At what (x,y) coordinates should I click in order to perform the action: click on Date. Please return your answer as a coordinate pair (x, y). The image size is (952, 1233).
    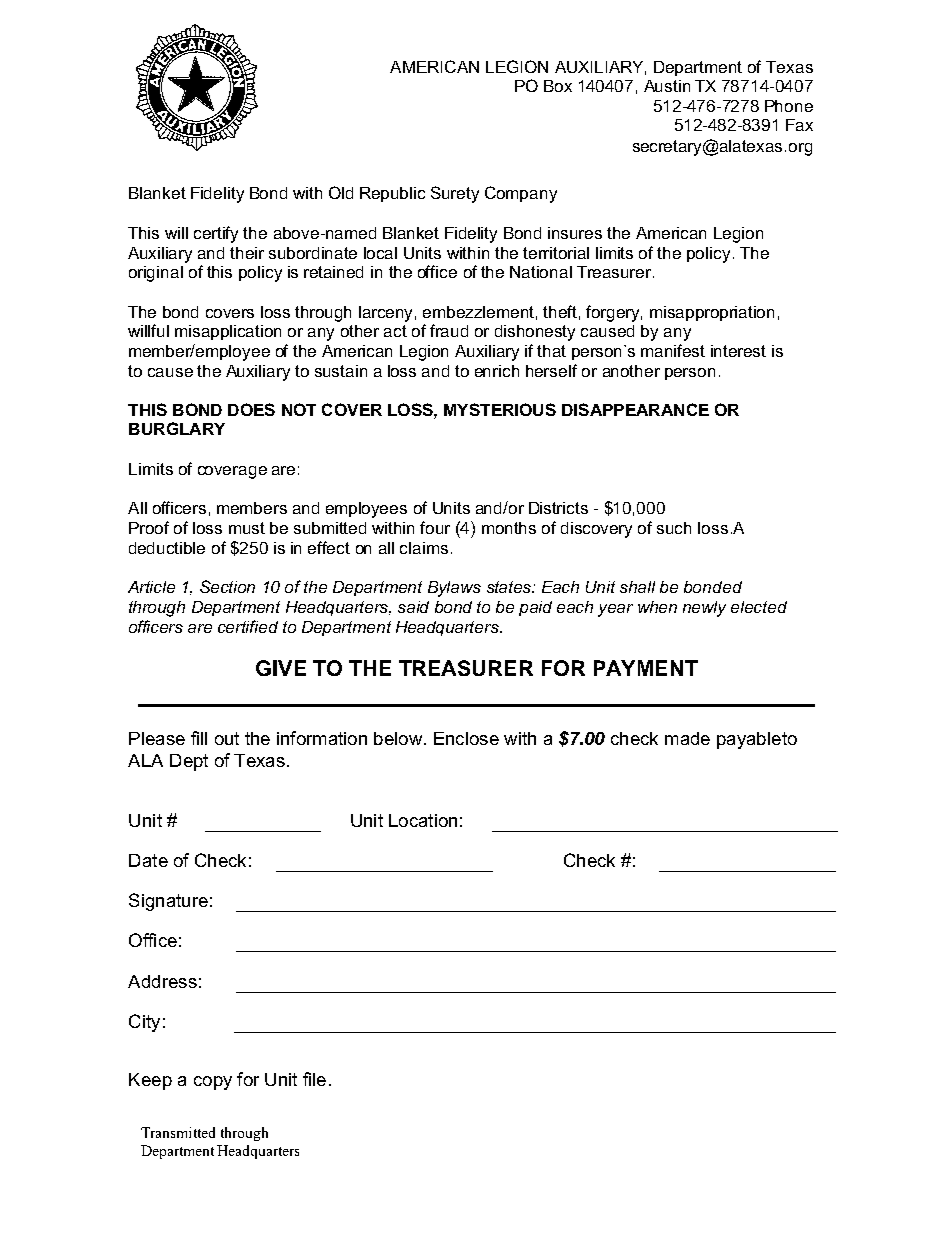
    Looking at the image, I should click on (148, 860).
